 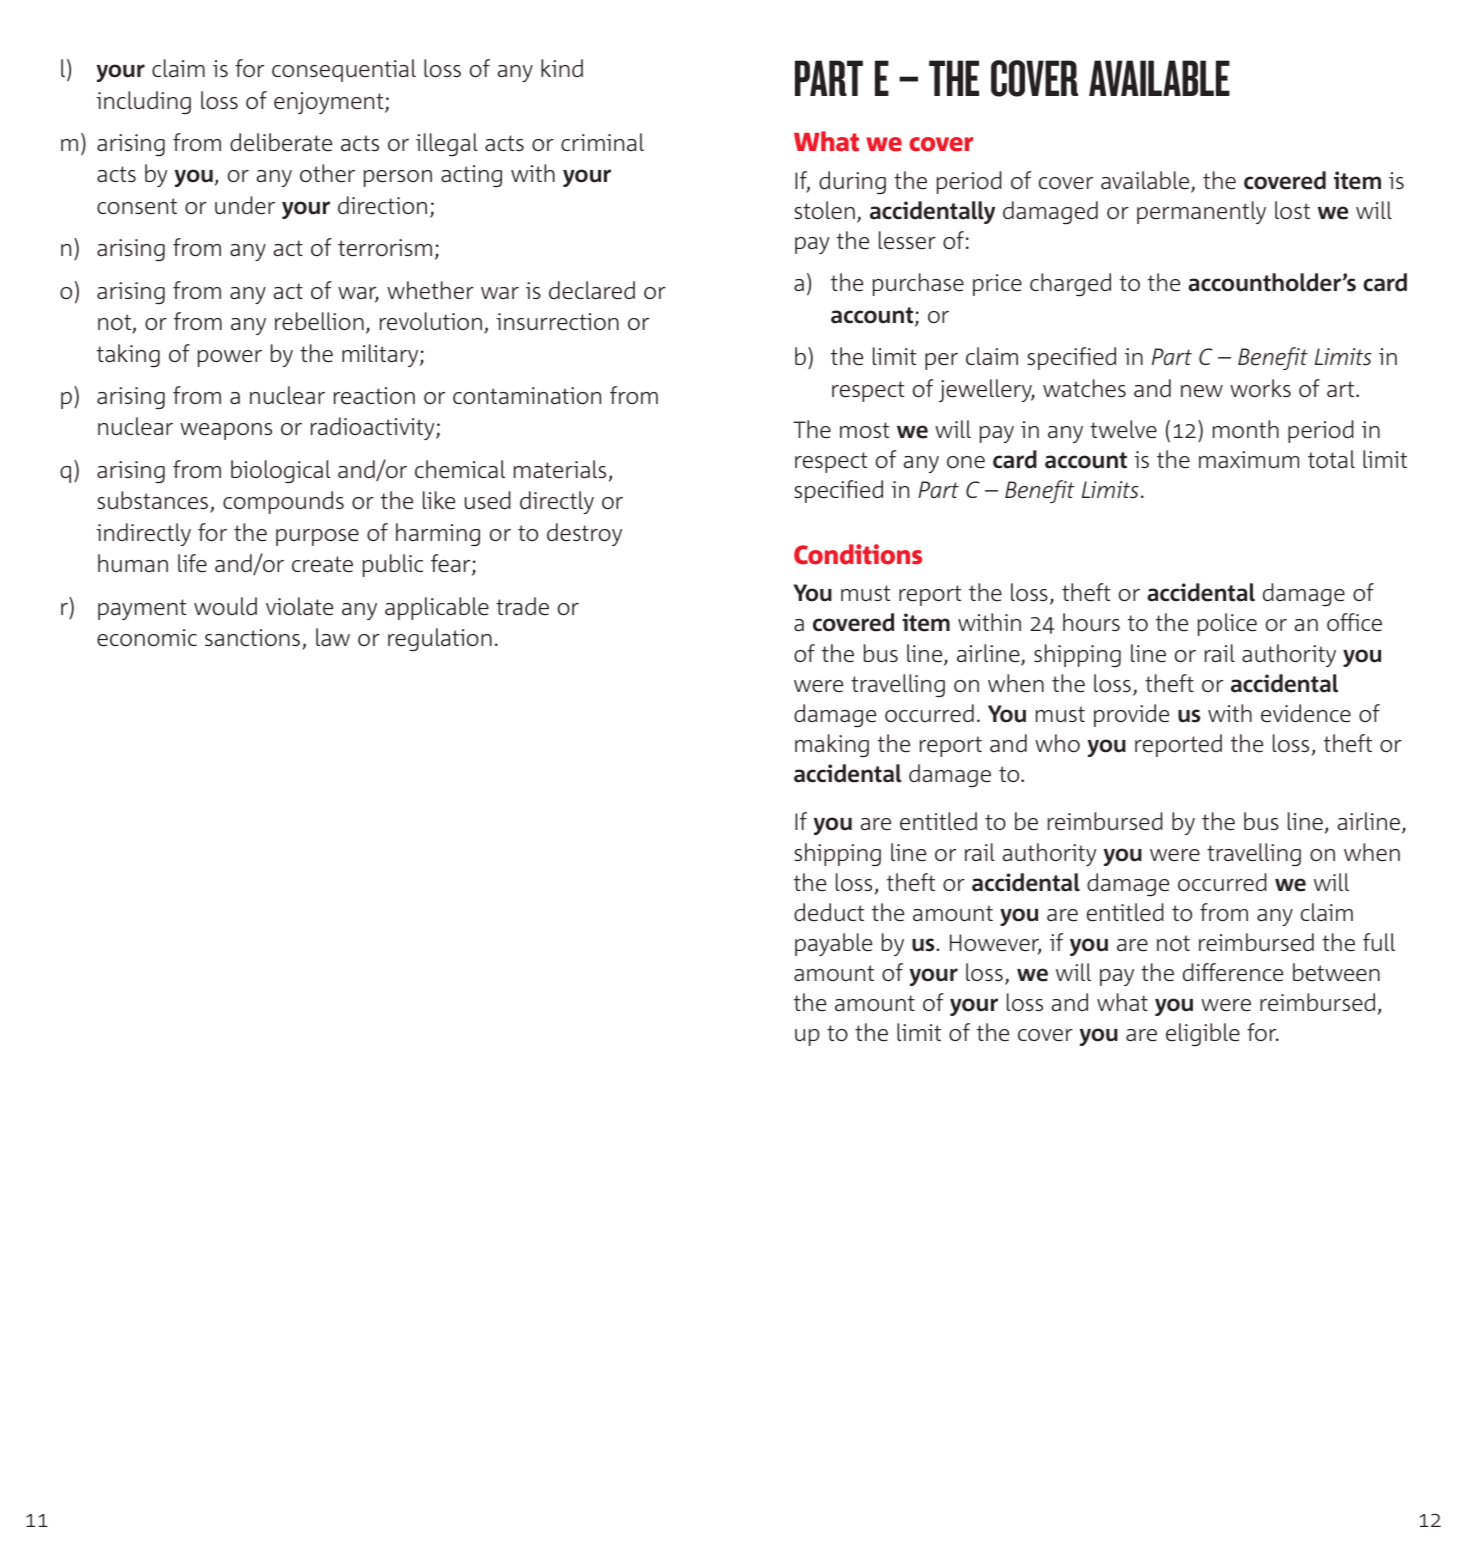 What do you see at coordinates (833, 944) in the screenshot?
I see `payable` at bounding box center [833, 944].
